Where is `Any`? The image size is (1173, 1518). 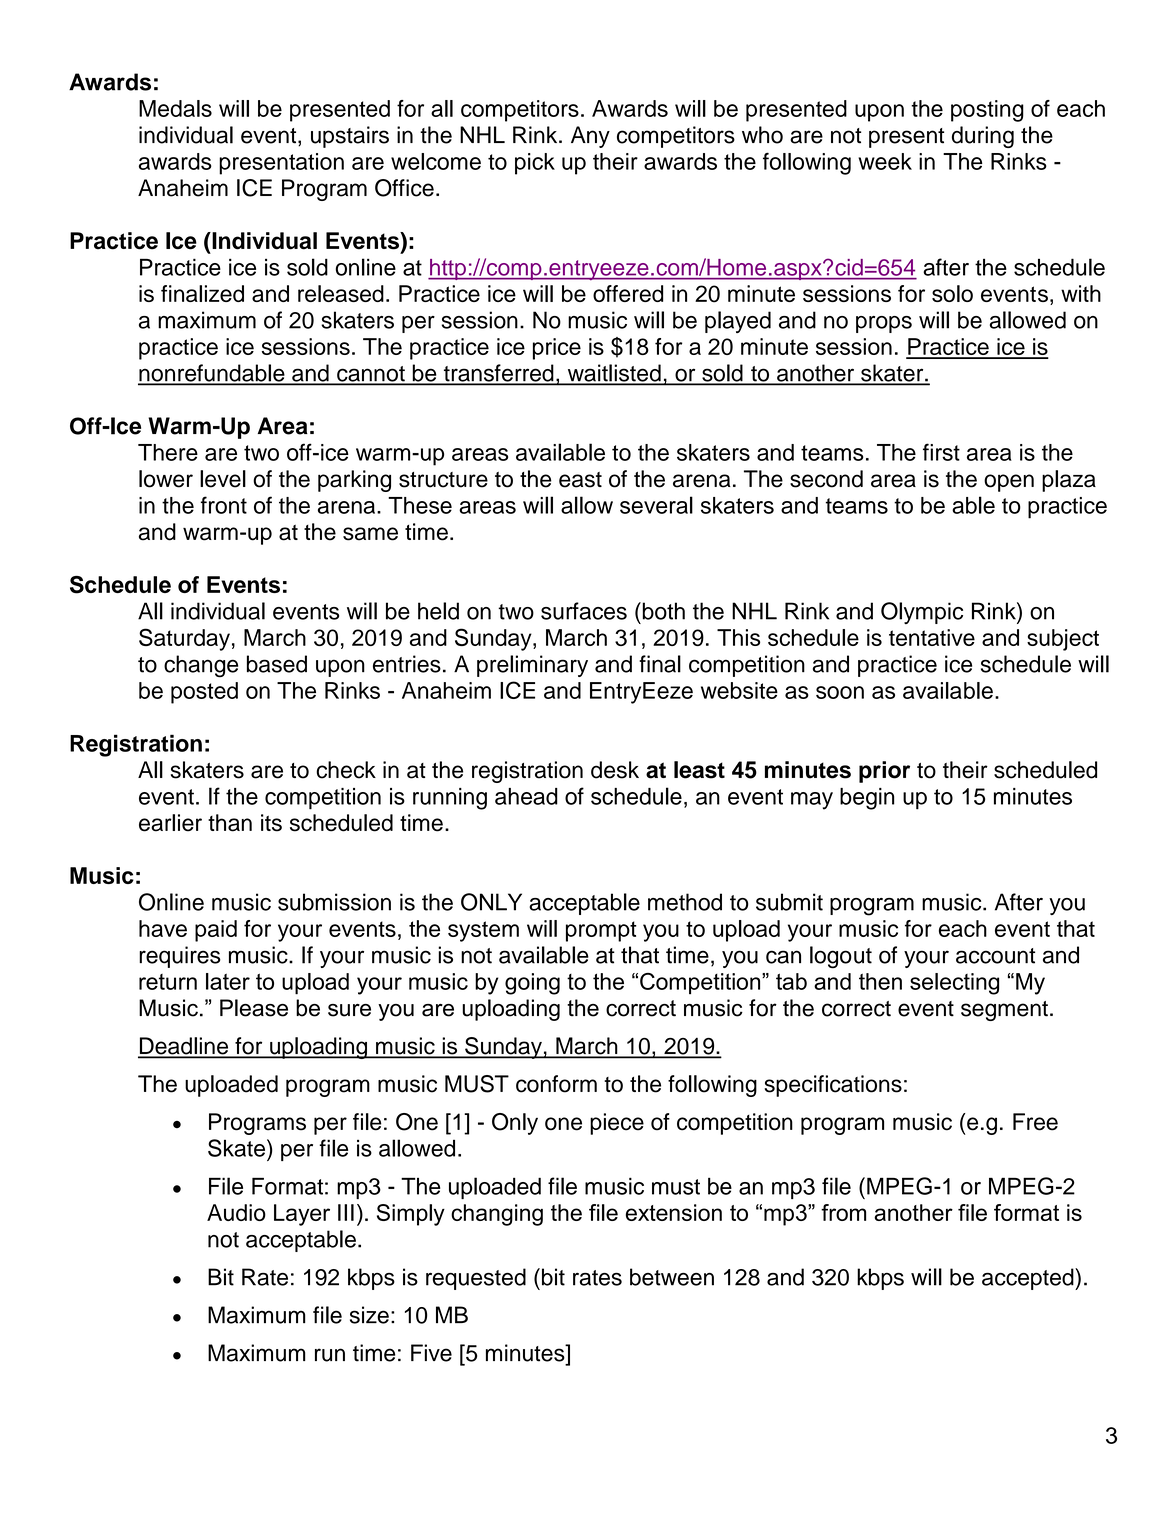
Any is located at coordinates (590, 137).
